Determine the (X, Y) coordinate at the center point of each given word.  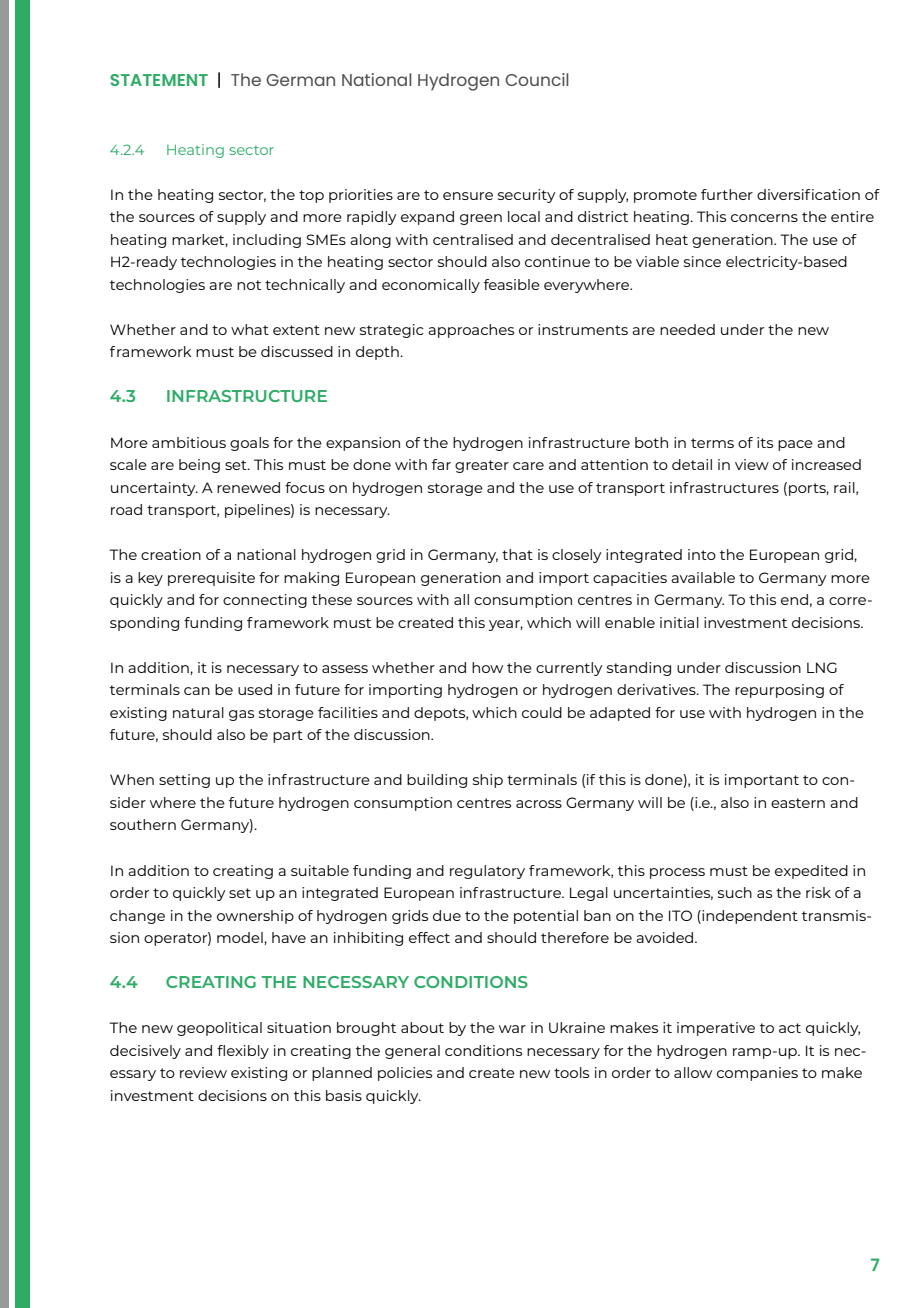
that (517, 554)
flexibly (243, 1052)
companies (757, 1074)
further (727, 194)
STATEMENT (159, 80)
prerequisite (211, 579)
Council (537, 79)
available (703, 577)
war (512, 1029)
